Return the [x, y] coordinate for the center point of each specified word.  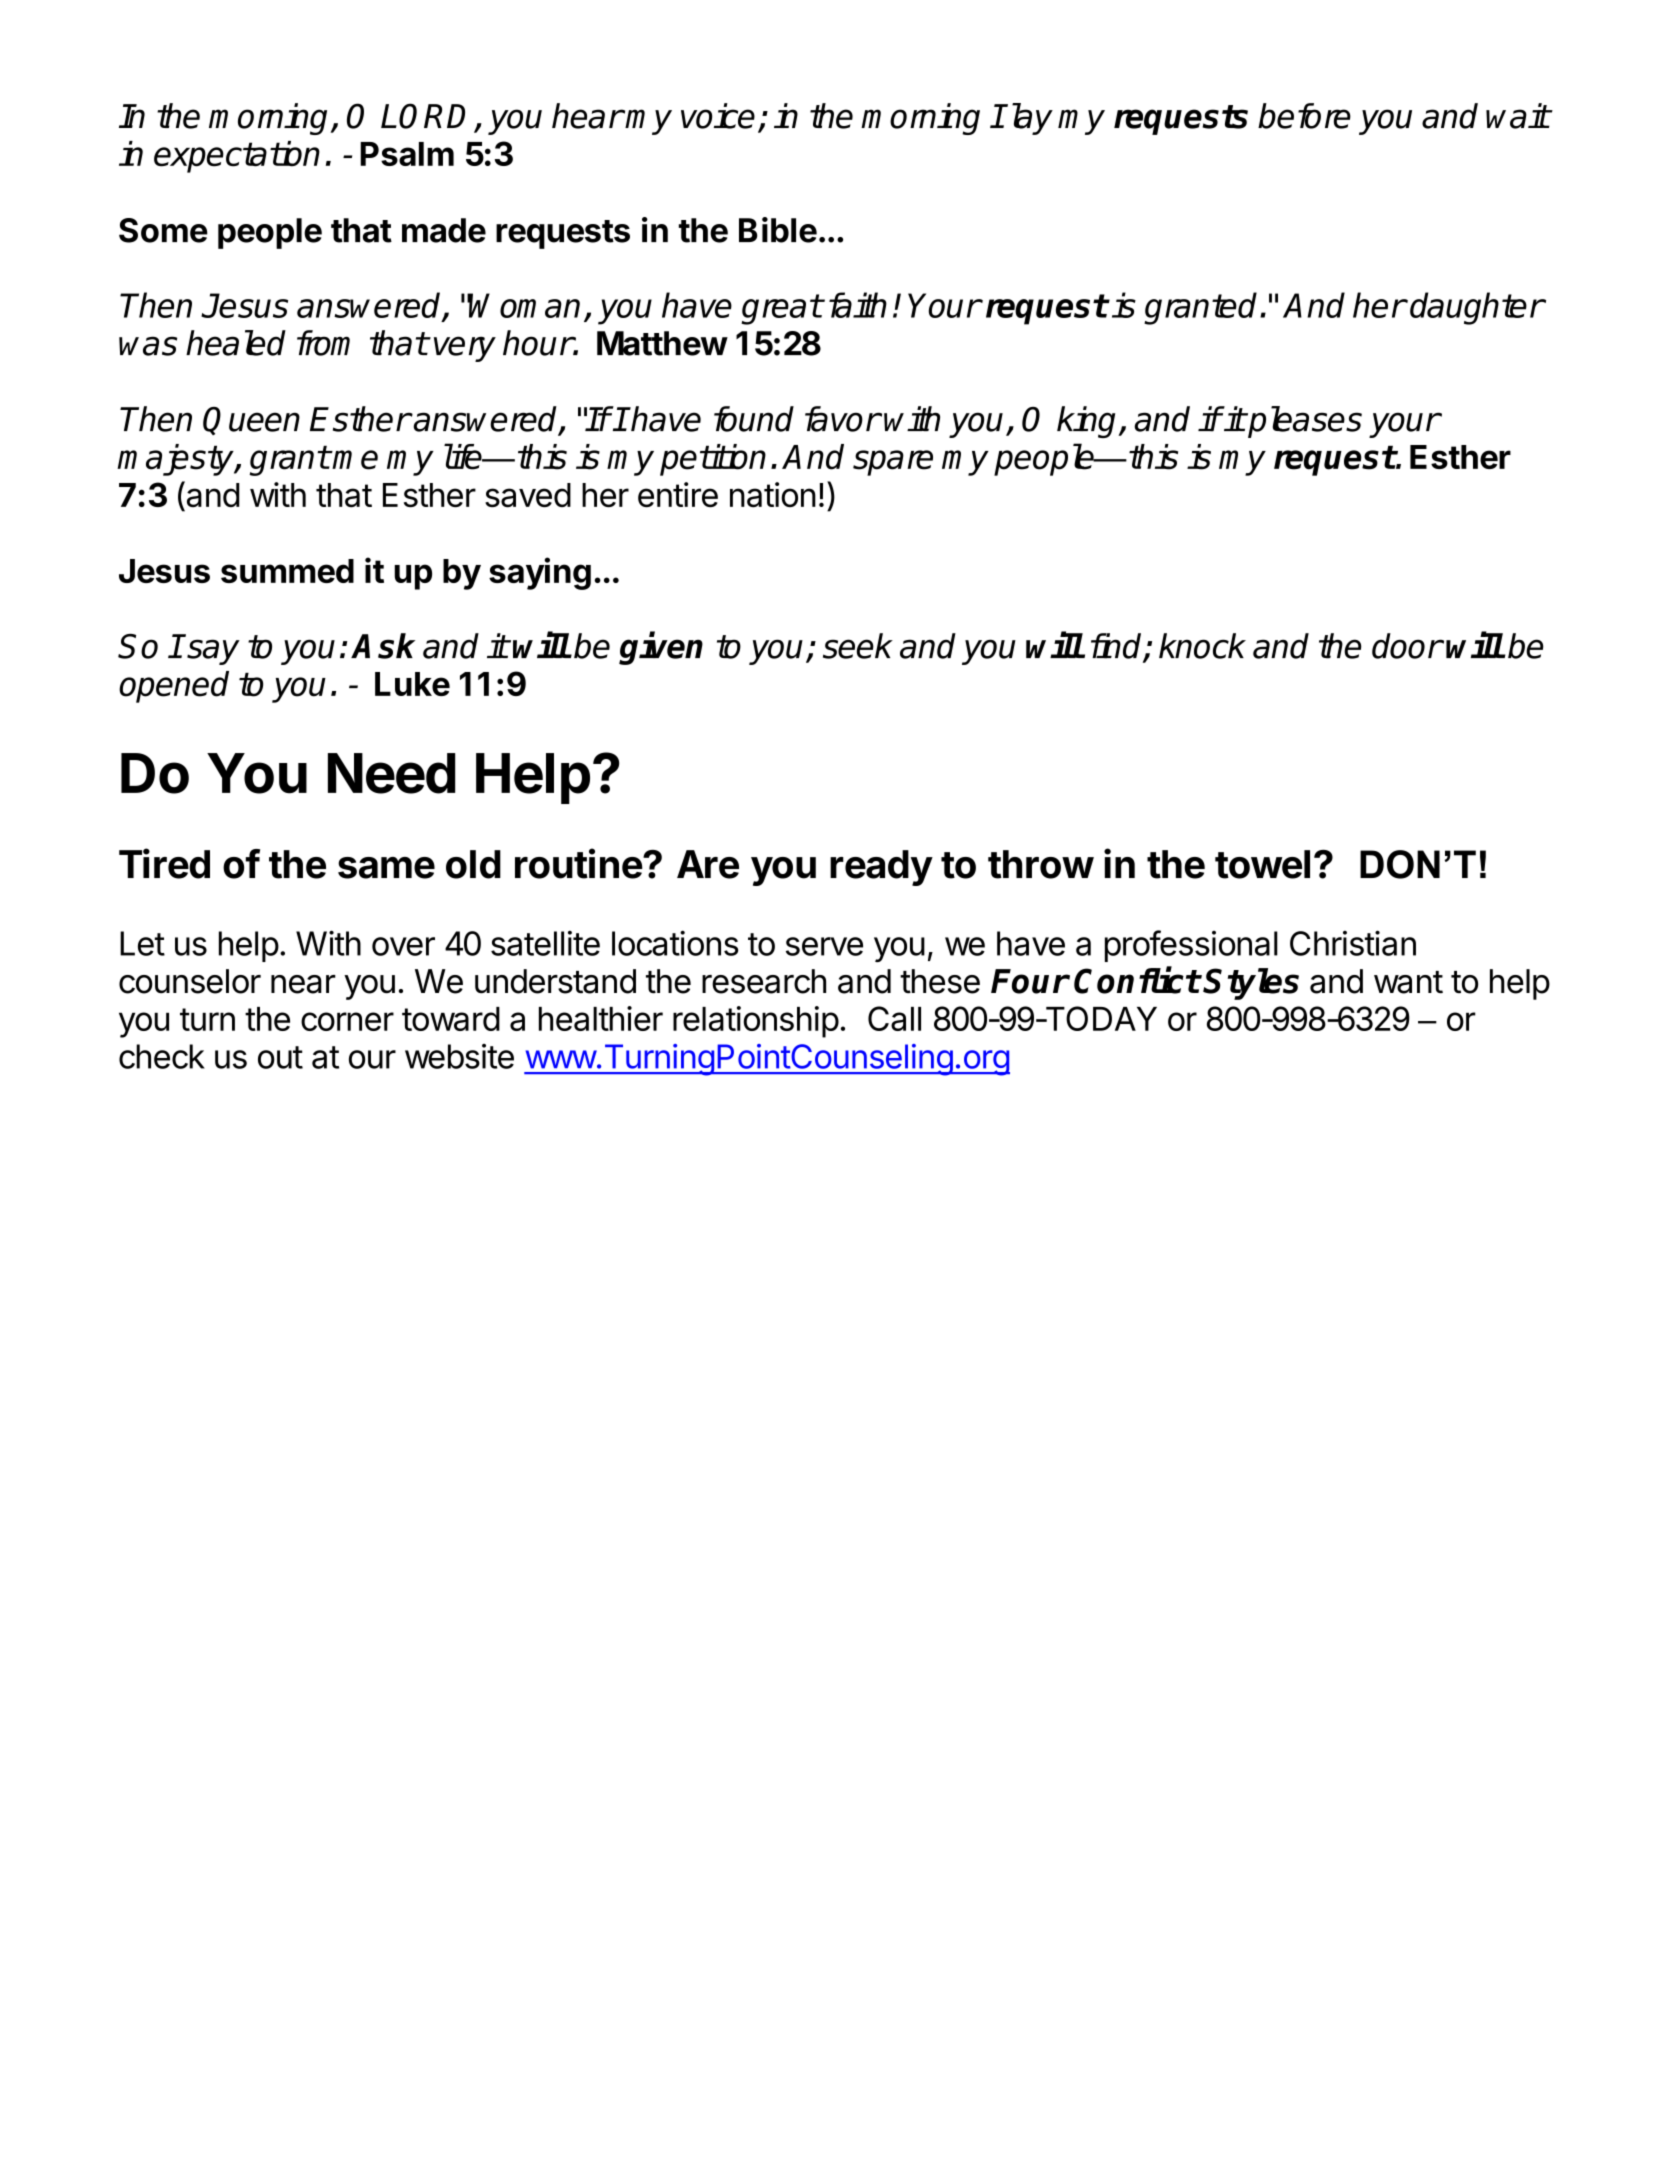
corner [347, 1021]
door [1407, 646]
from [323, 343]
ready [881, 868]
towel [1262, 864]
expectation [237, 157]
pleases [1304, 422]
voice [718, 116]
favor [842, 419]
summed [287, 571]
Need [391, 773]
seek [858, 646]
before [1304, 116]
